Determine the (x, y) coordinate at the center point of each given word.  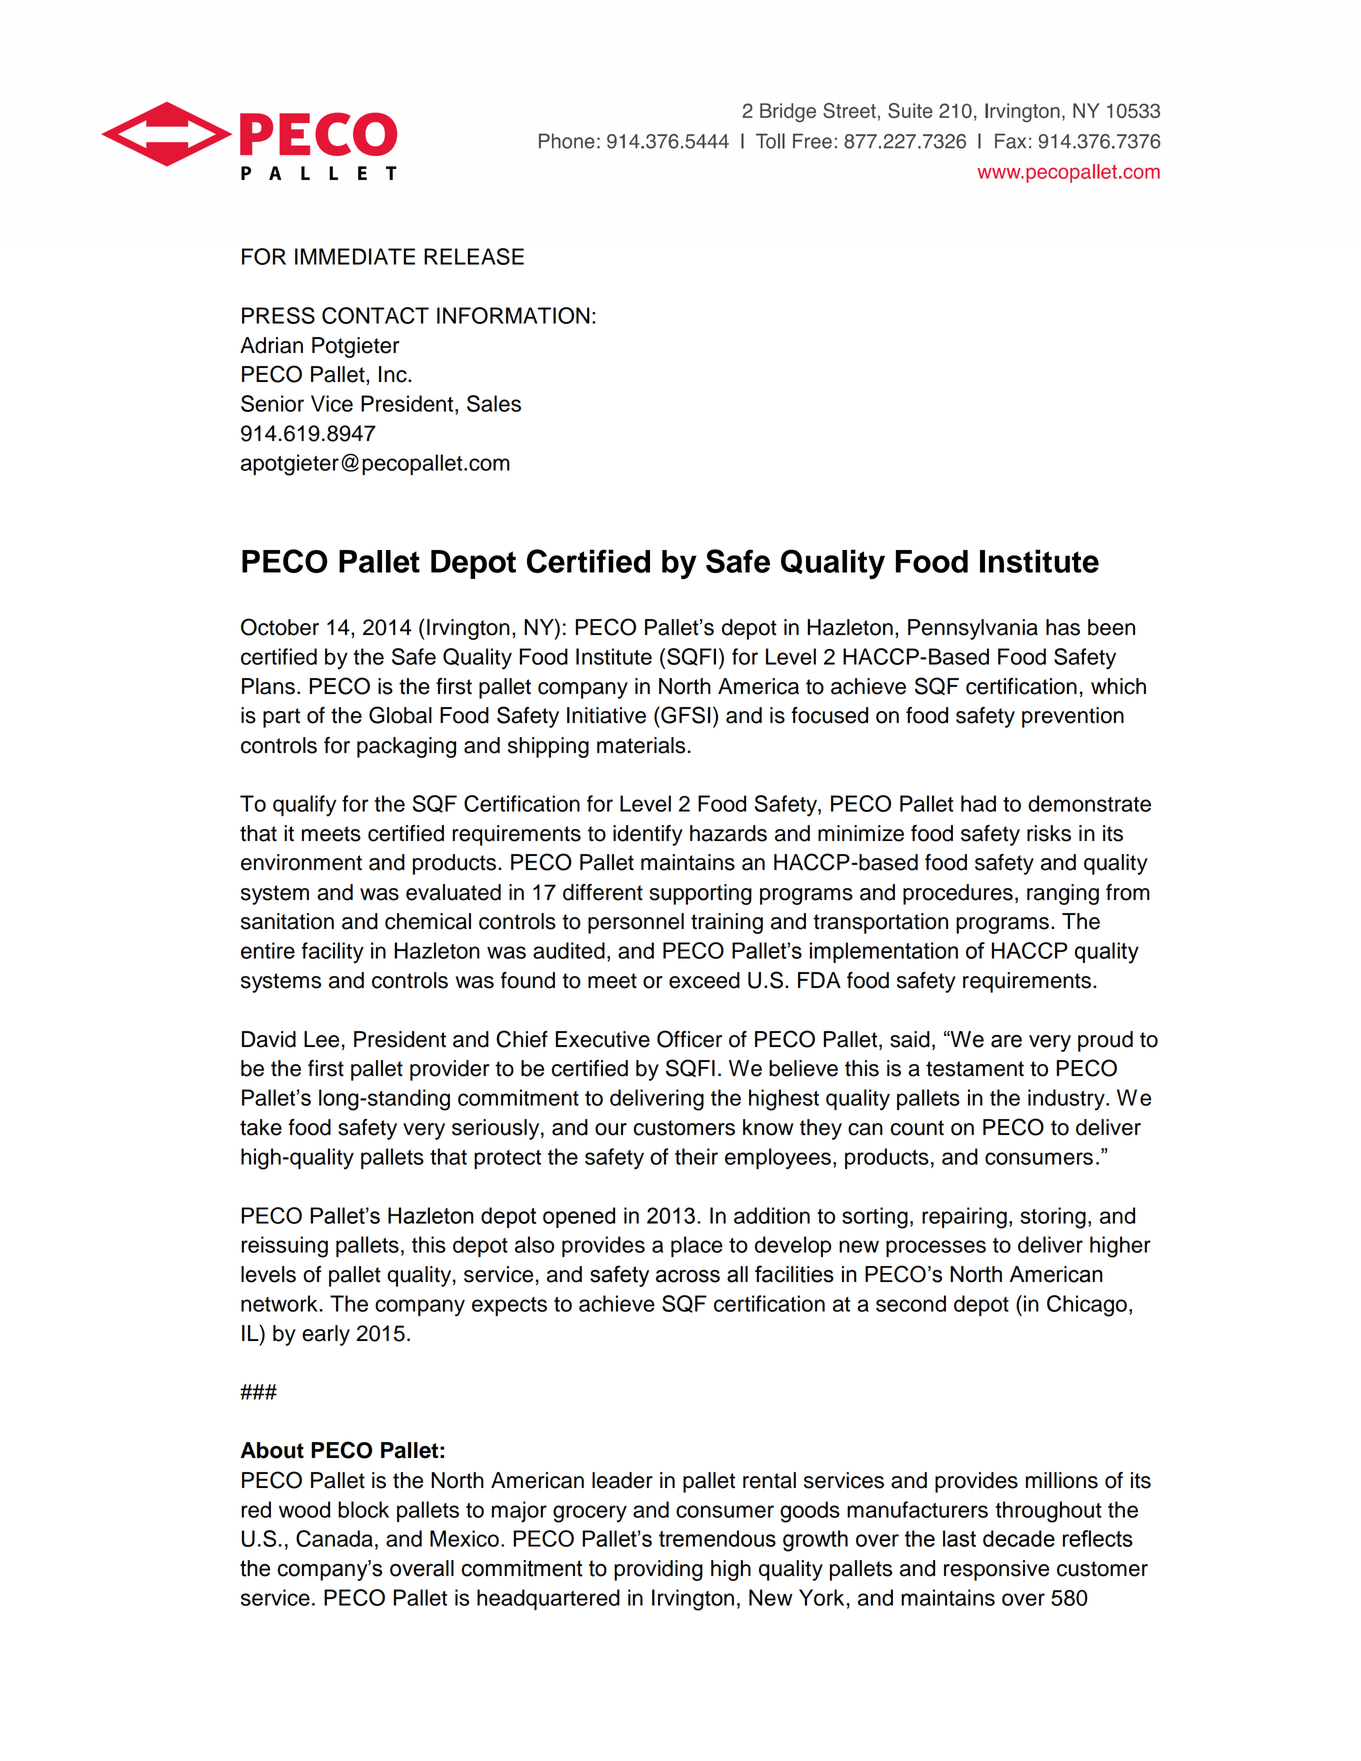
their (696, 1156)
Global (400, 715)
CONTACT (375, 315)
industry (1067, 1100)
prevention (1073, 717)
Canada (334, 1538)
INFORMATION (513, 315)
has (1063, 627)
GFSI (685, 715)
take (261, 1127)
